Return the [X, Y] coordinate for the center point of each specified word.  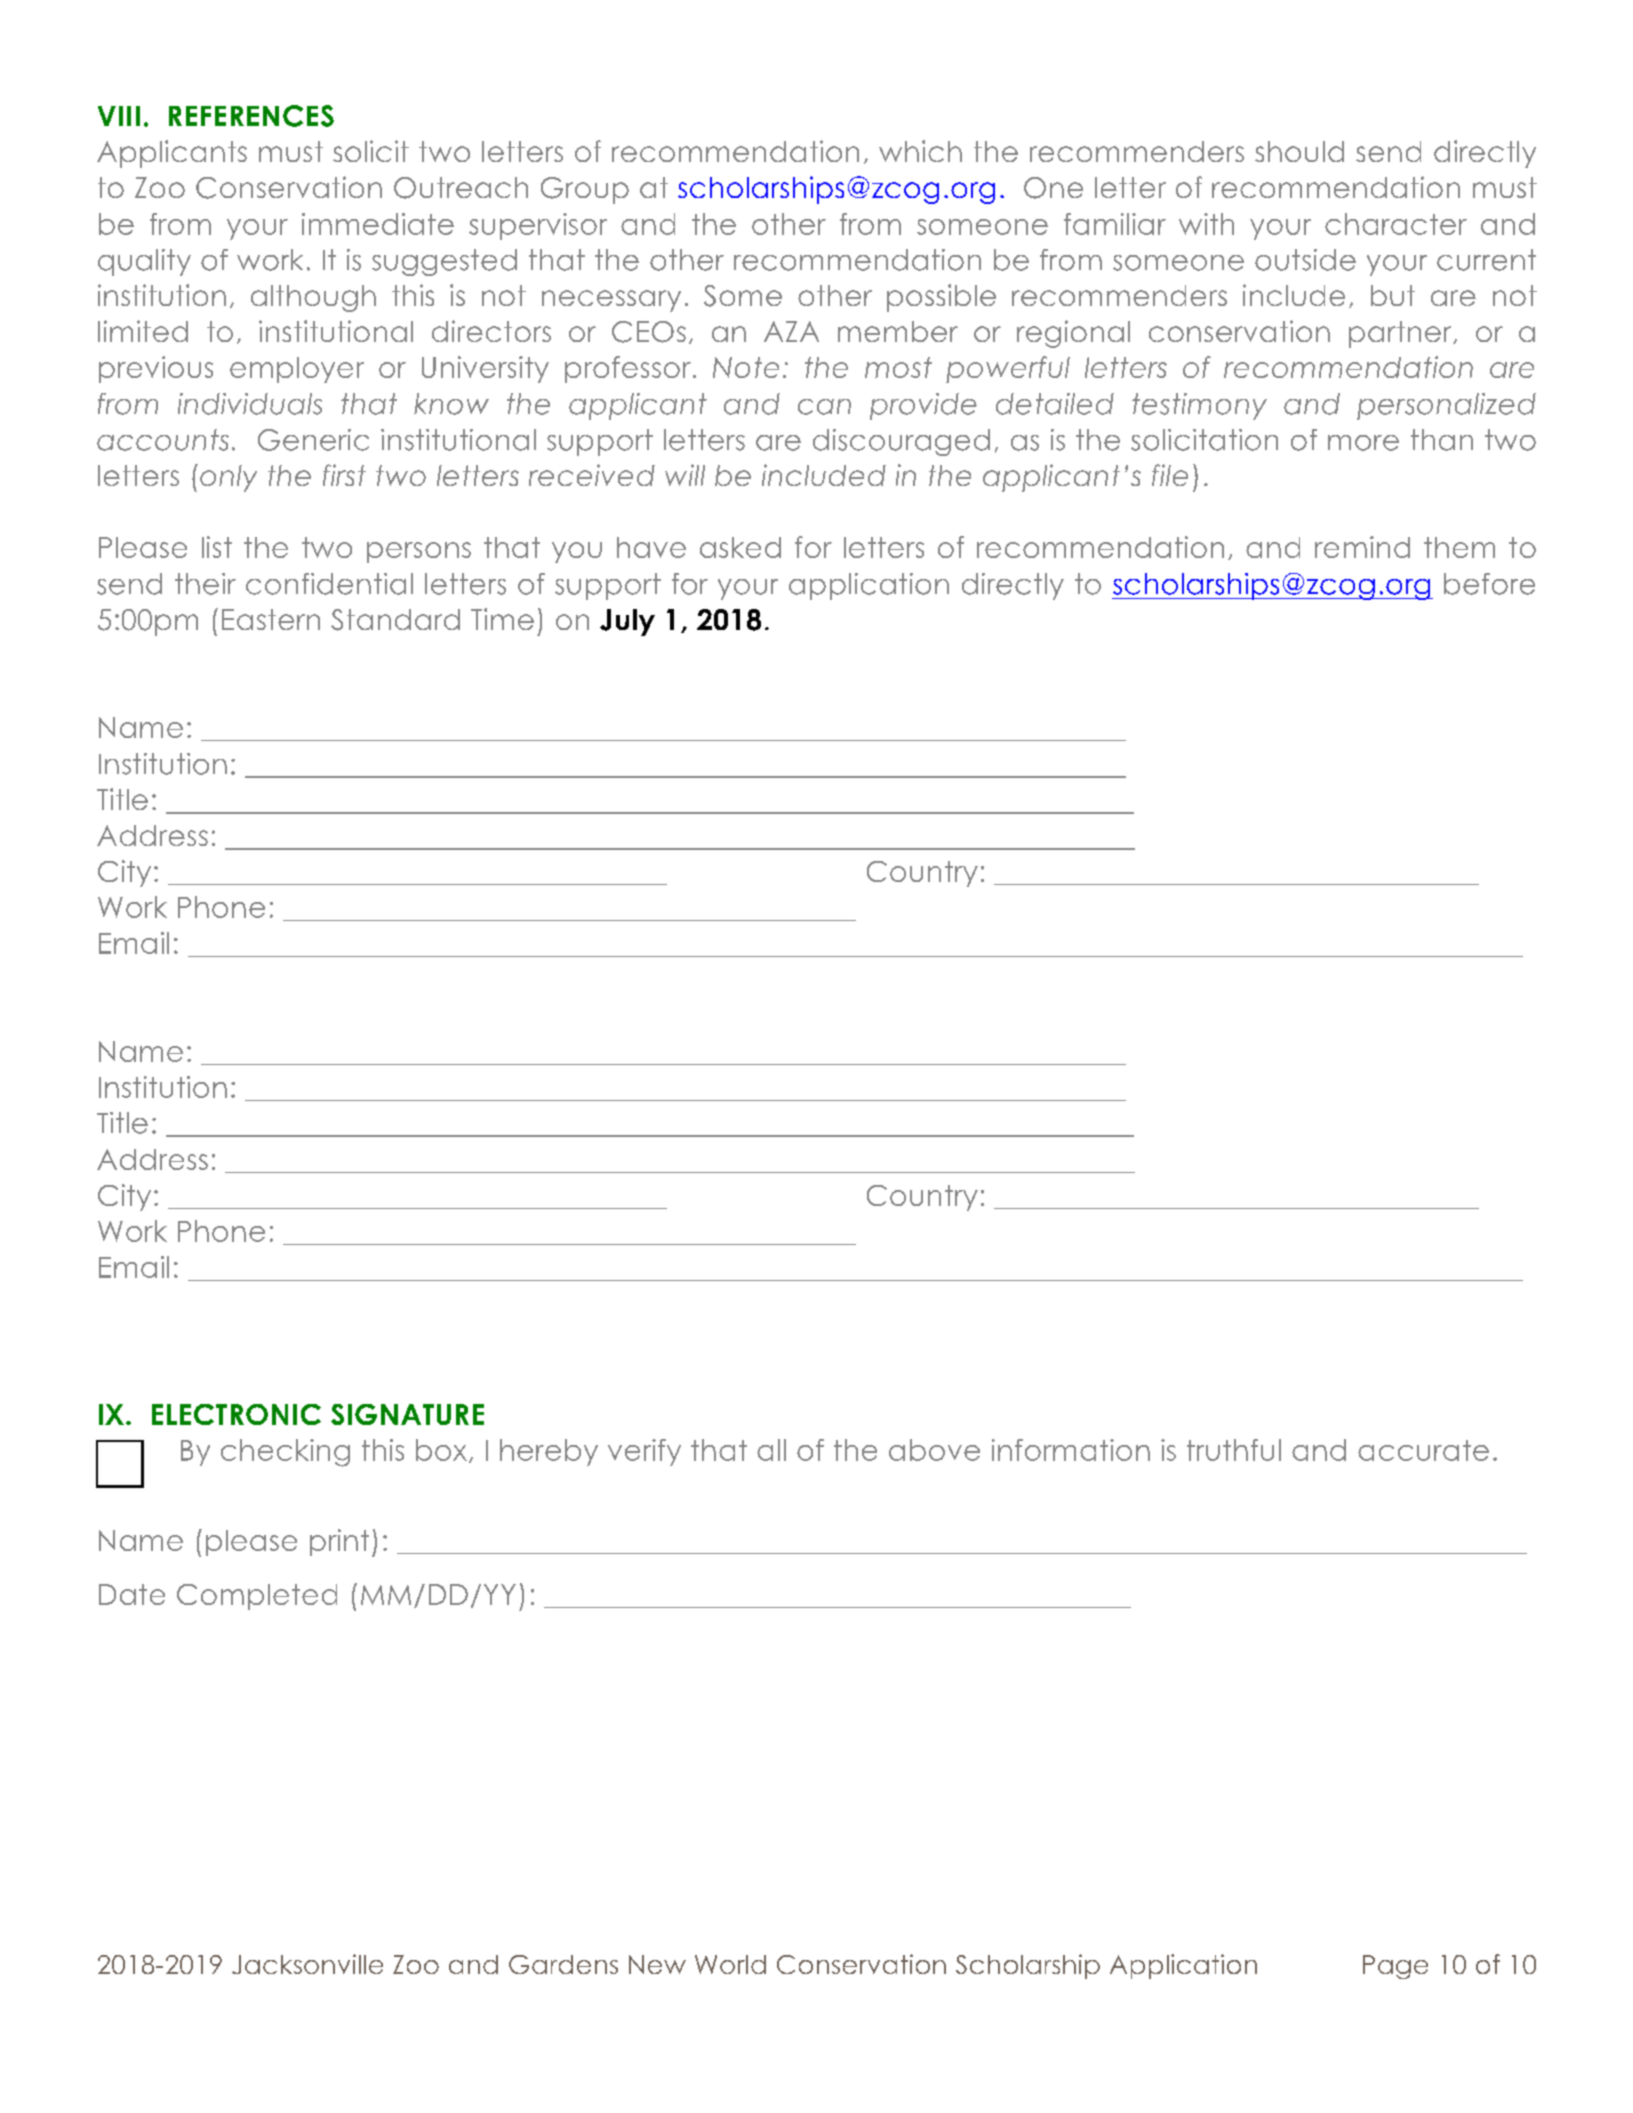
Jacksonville [307, 1964]
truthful [1234, 1450]
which [920, 151]
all [771, 1450]
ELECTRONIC [236, 1414]
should [1299, 151]
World [730, 1964]
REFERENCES [251, 116]
